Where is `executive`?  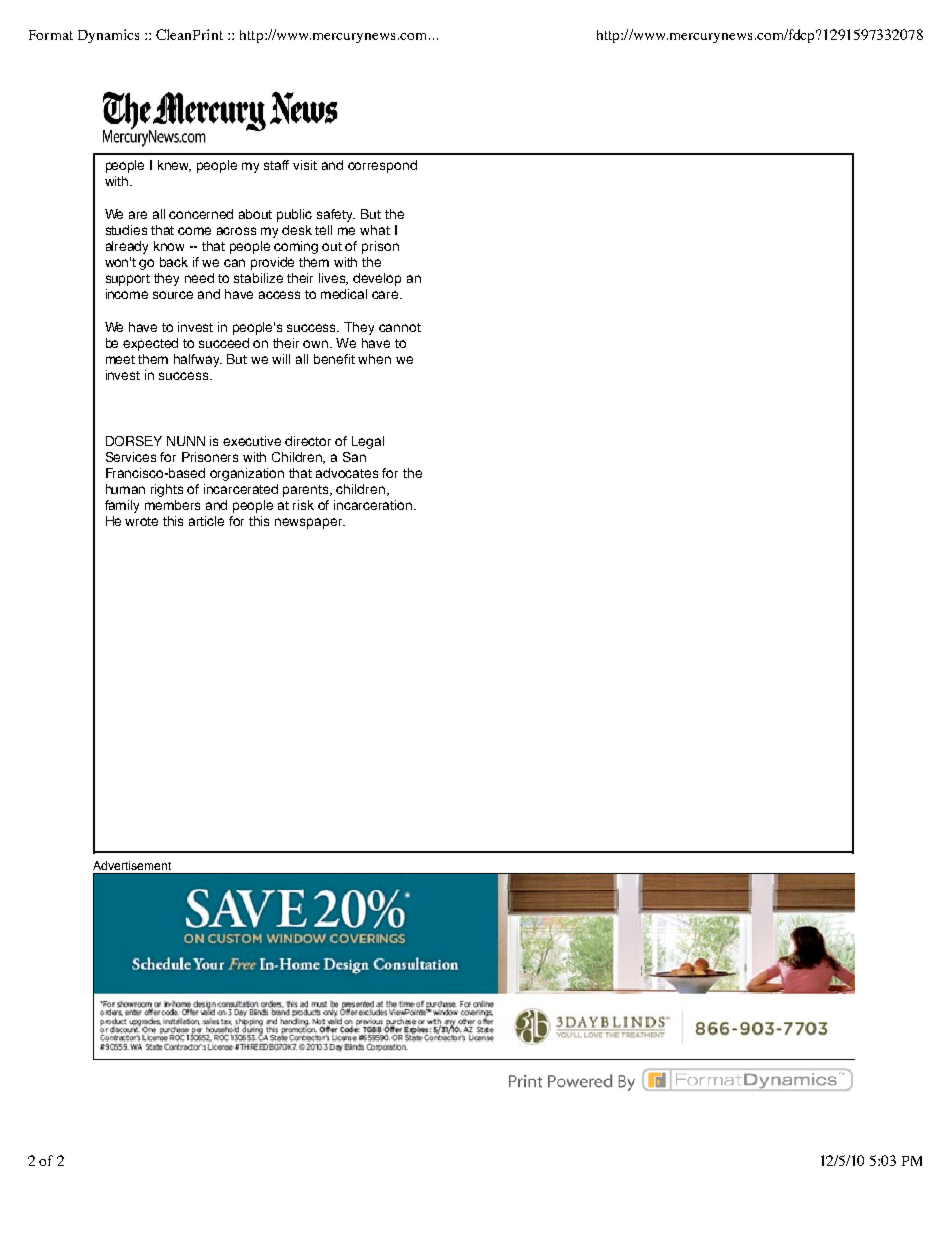 executive is located at coordinates (252, 441).
